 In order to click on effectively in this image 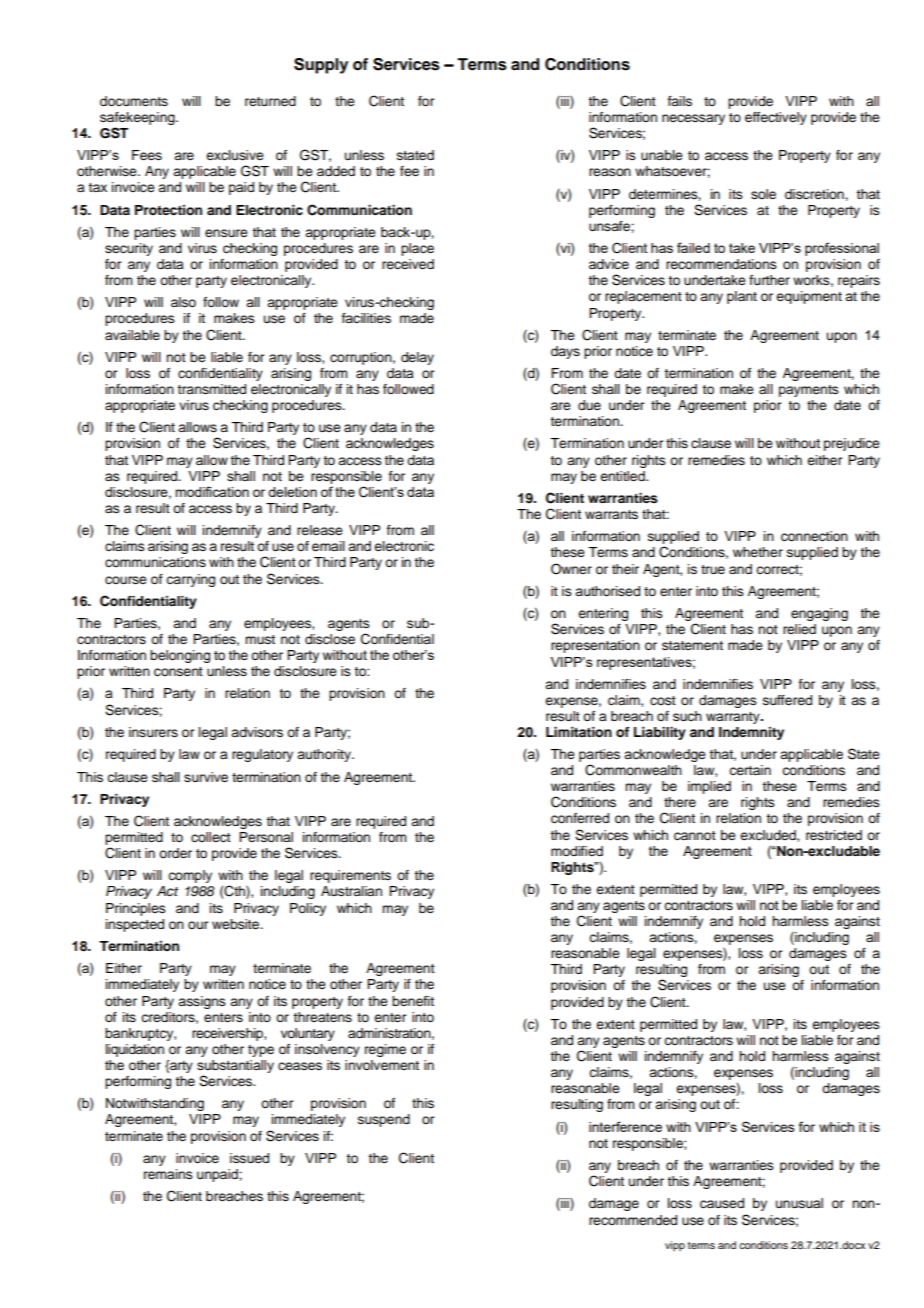, I will do `click(776, 118)`.
